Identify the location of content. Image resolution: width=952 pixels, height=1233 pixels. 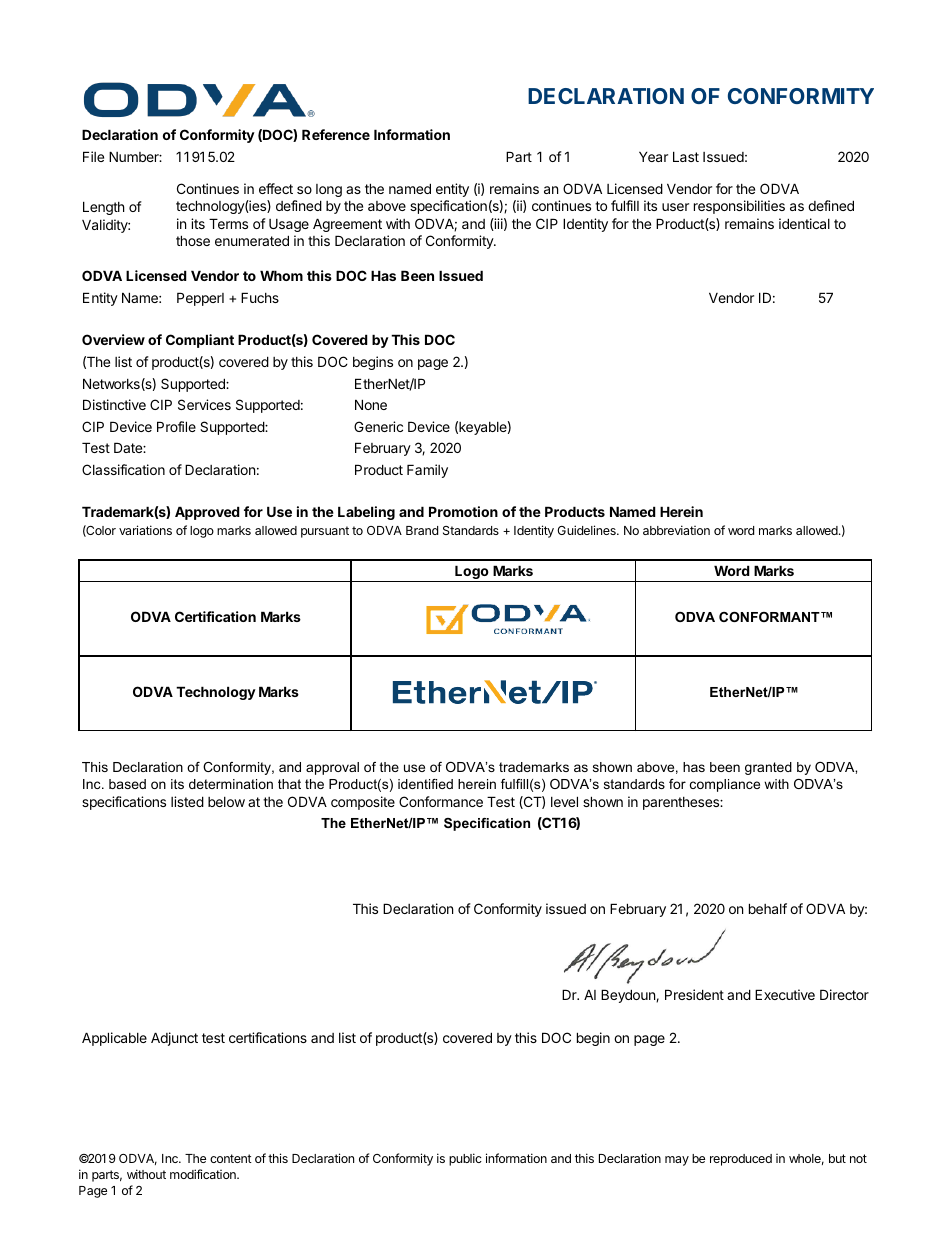
(231, 1158).
